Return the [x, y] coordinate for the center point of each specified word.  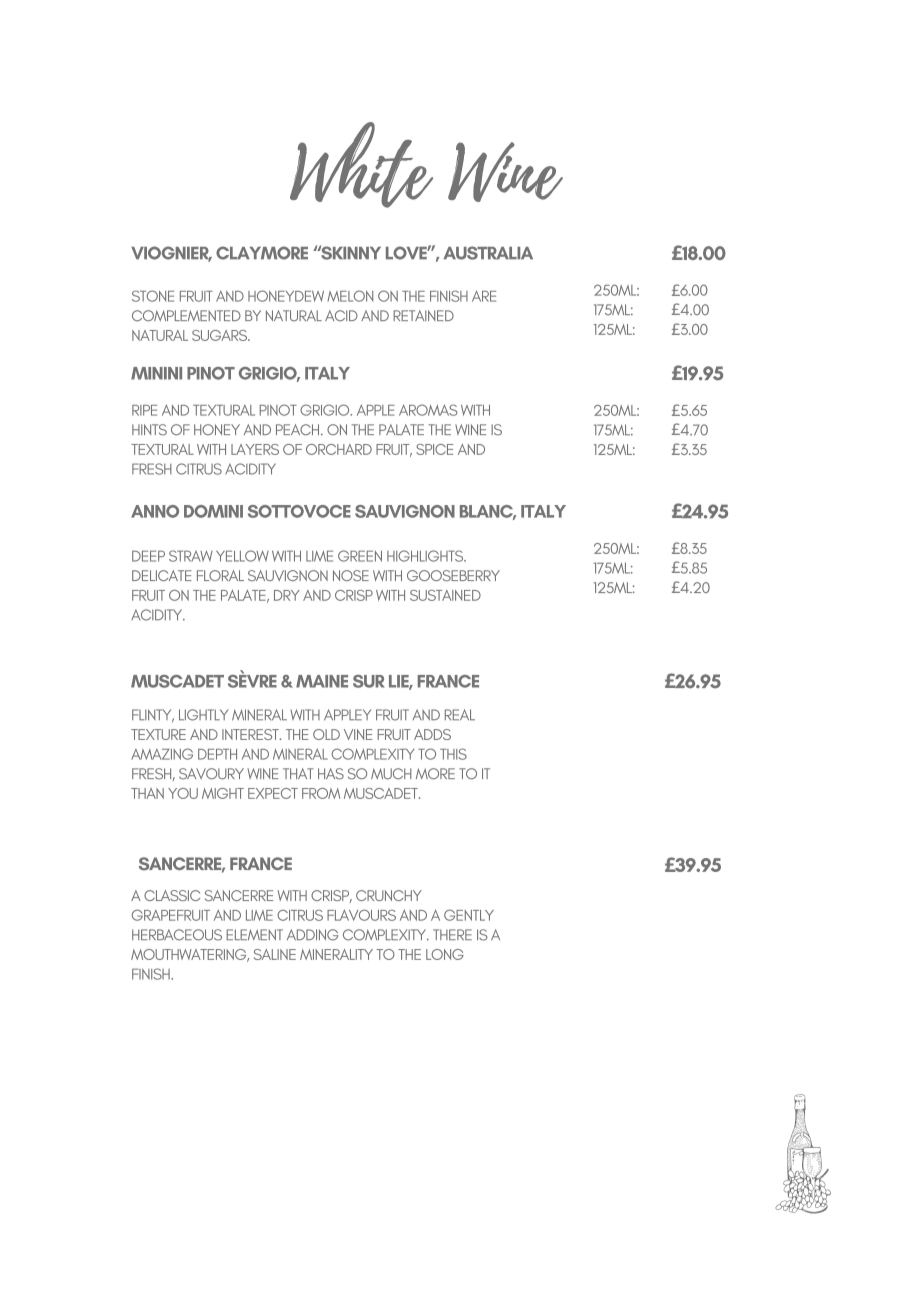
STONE [153, 296]
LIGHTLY [203, 715]
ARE [484, 296]
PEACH [299, 429]
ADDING [312, 935]
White [361, 165]
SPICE [434, 449]
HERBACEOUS [177, 935]
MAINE [322, 681]
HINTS [149, 430]
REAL [460, 715]
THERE [452, 934]
